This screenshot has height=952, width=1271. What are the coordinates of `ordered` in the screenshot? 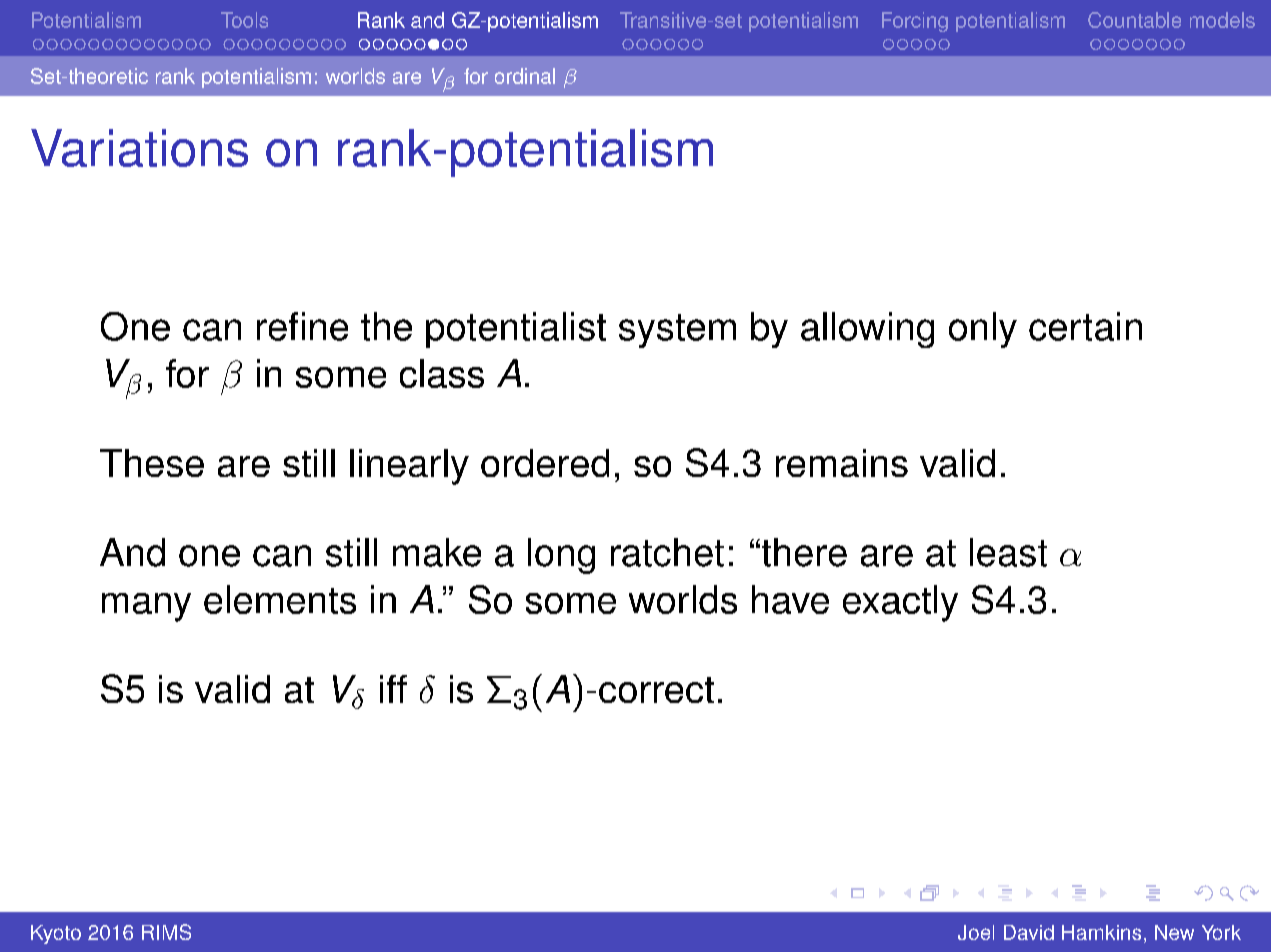 It's located at (545, 463).
